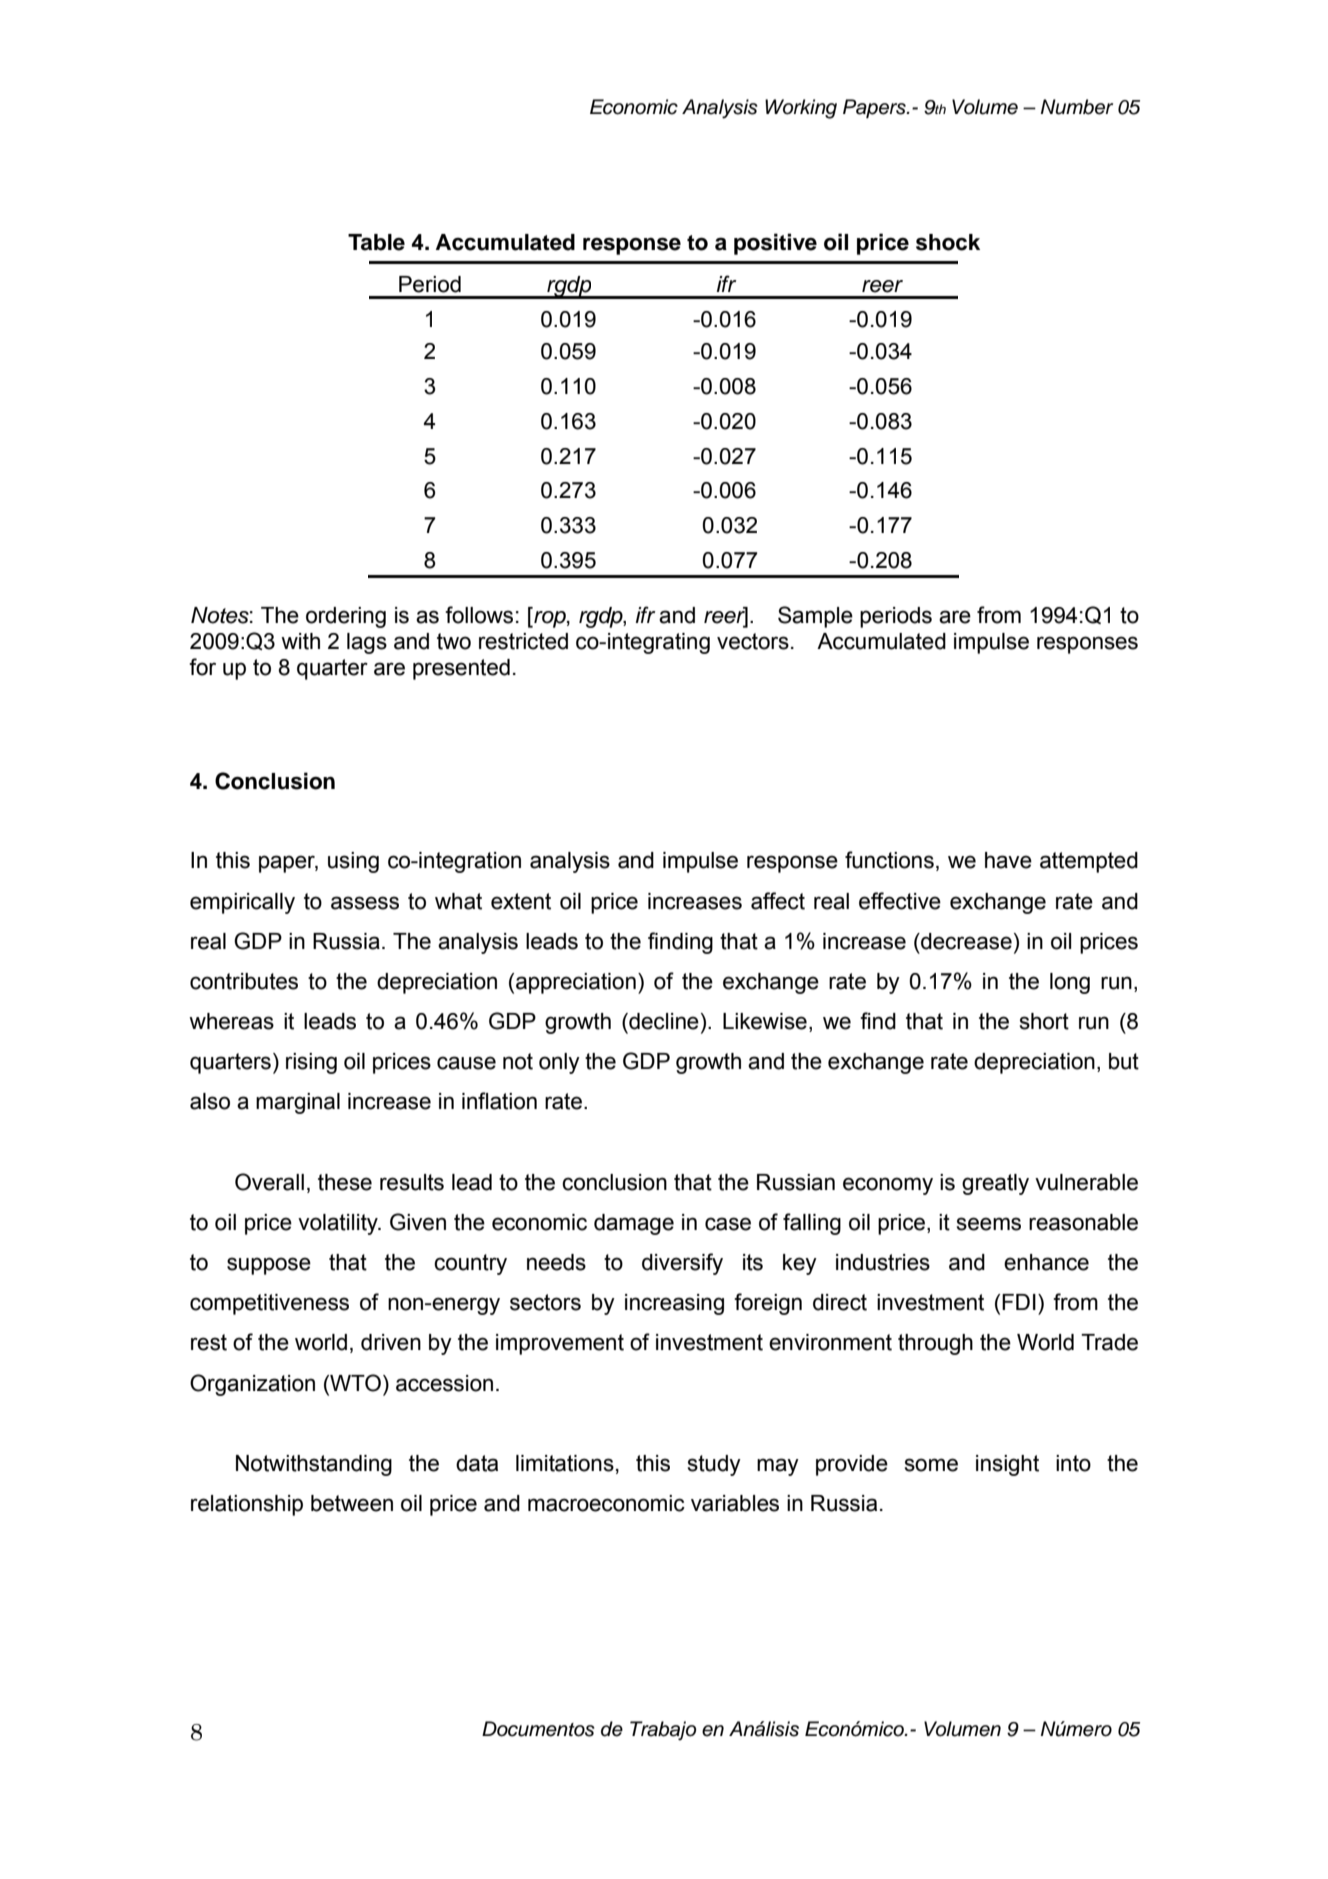  Describe the element at coordinates (538, 1729) in the screenshot. I see `Documentos` at that location.
